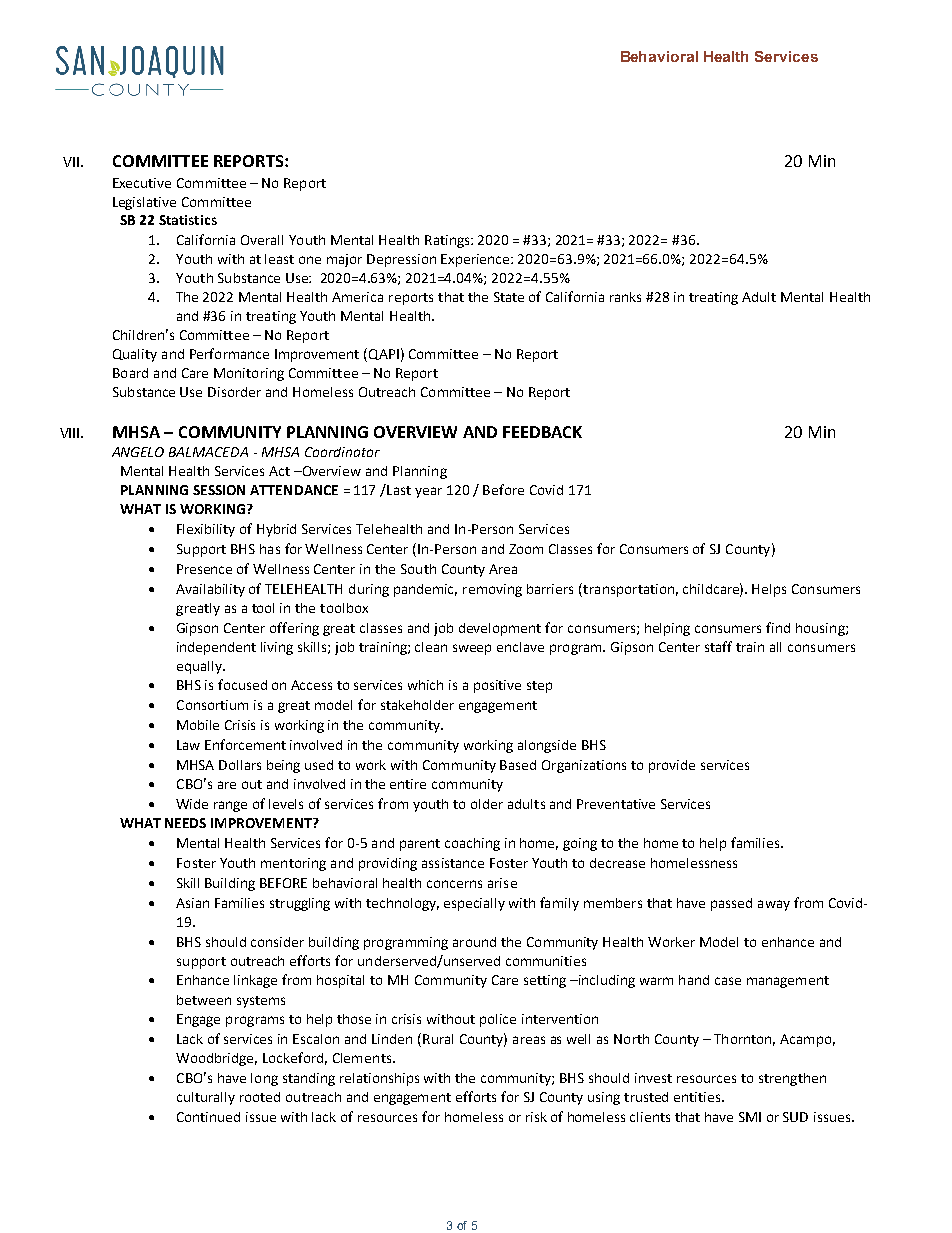 The height and width of the screenshot is (1233, 952). I want to click on culturally, so click(206, 1098).
